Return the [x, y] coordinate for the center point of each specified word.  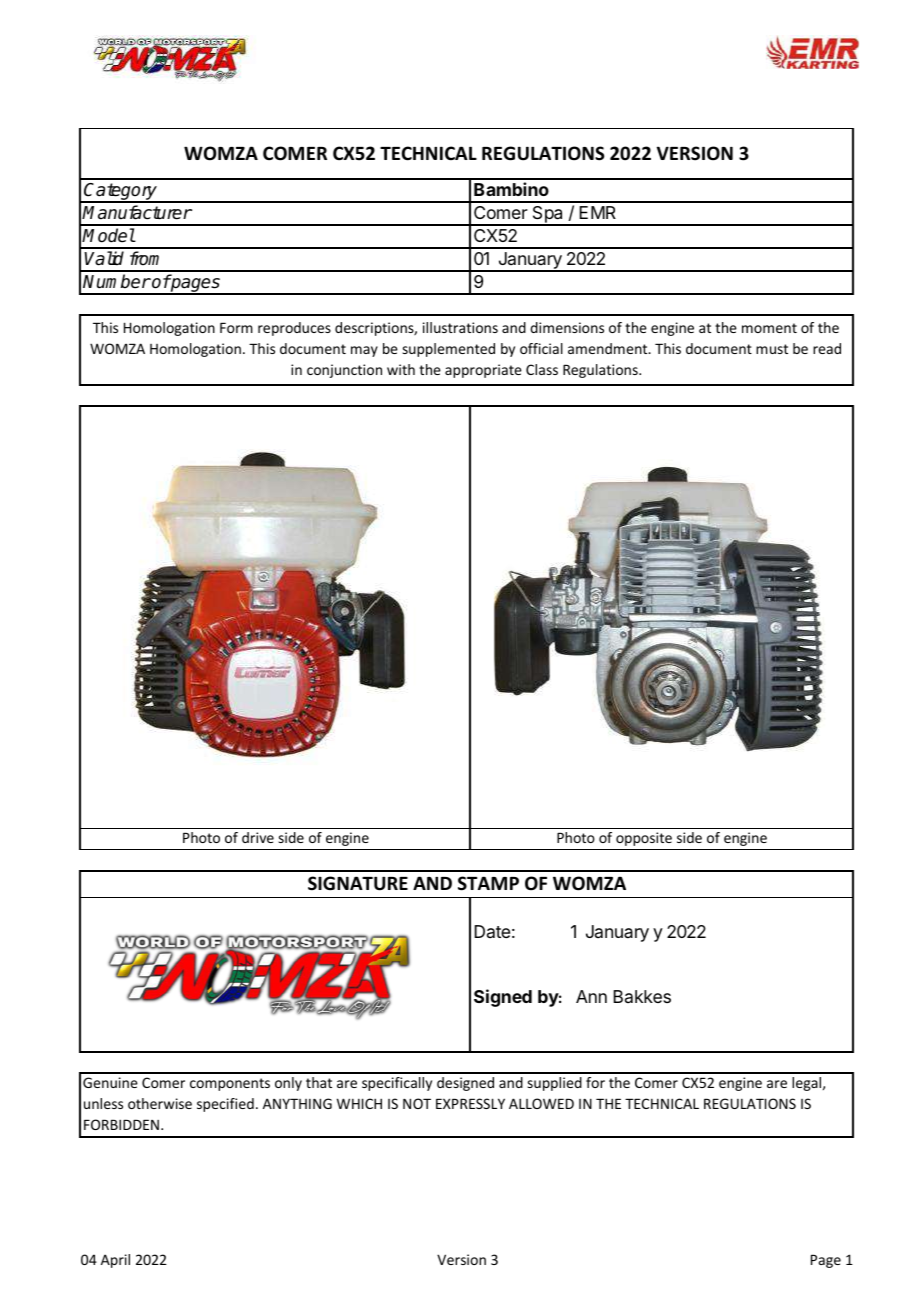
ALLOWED [541, 1103]
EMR [597, 212]
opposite [644, 839]
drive [258, 837]
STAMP [488, 883]
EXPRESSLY [470, 1103]
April [115, 1261]
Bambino [511, 189]
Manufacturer [137, 212]
